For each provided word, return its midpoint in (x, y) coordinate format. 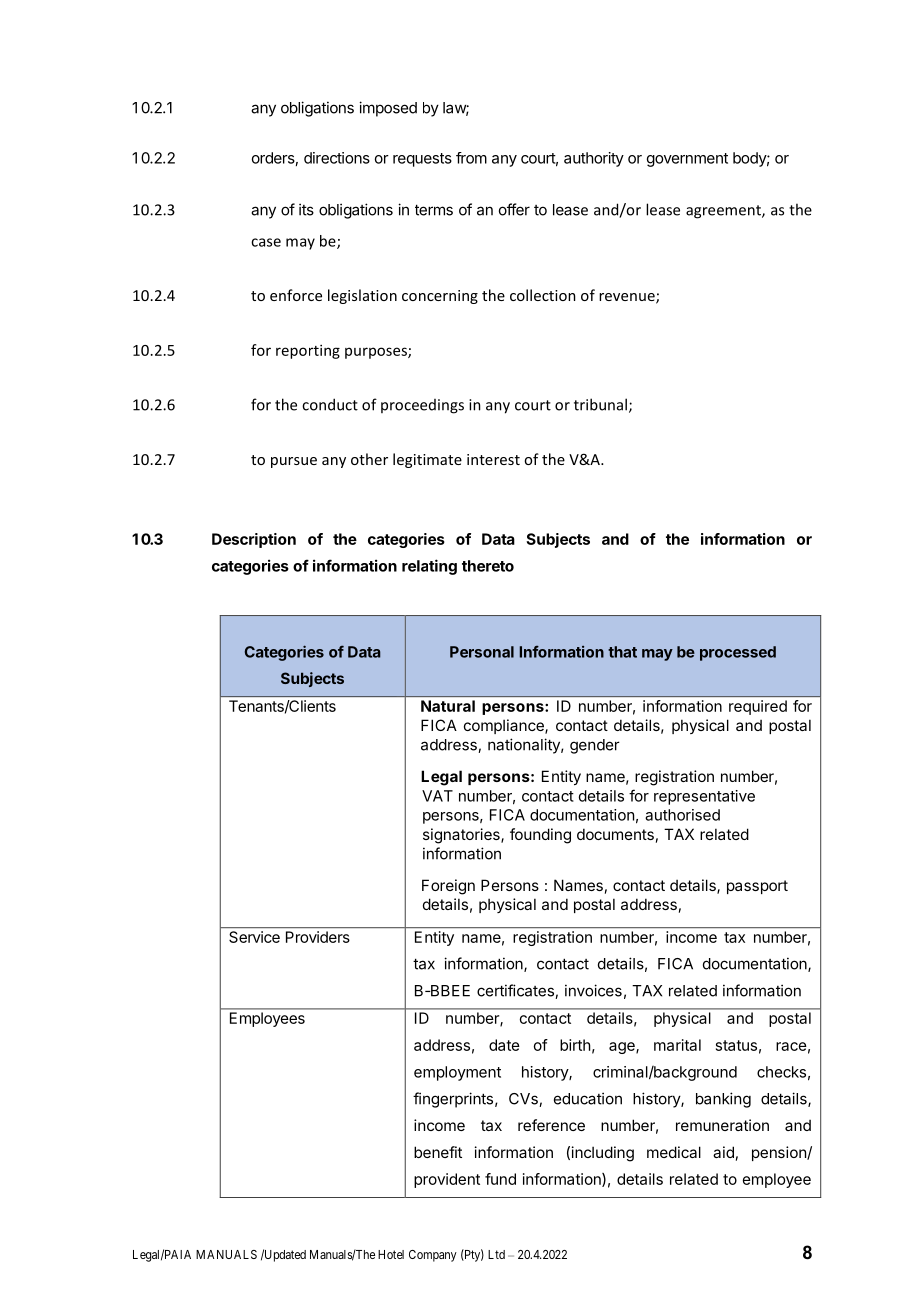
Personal (482, 652)
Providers (318, 937)
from (471, 158)
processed (738, 653)
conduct (330, 404)
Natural (448, 706)
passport (757, 887)
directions (337, 158)
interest (493, 459)
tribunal (600, 404)
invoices (593, 990)
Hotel (391, 1254)
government (687, 160)
